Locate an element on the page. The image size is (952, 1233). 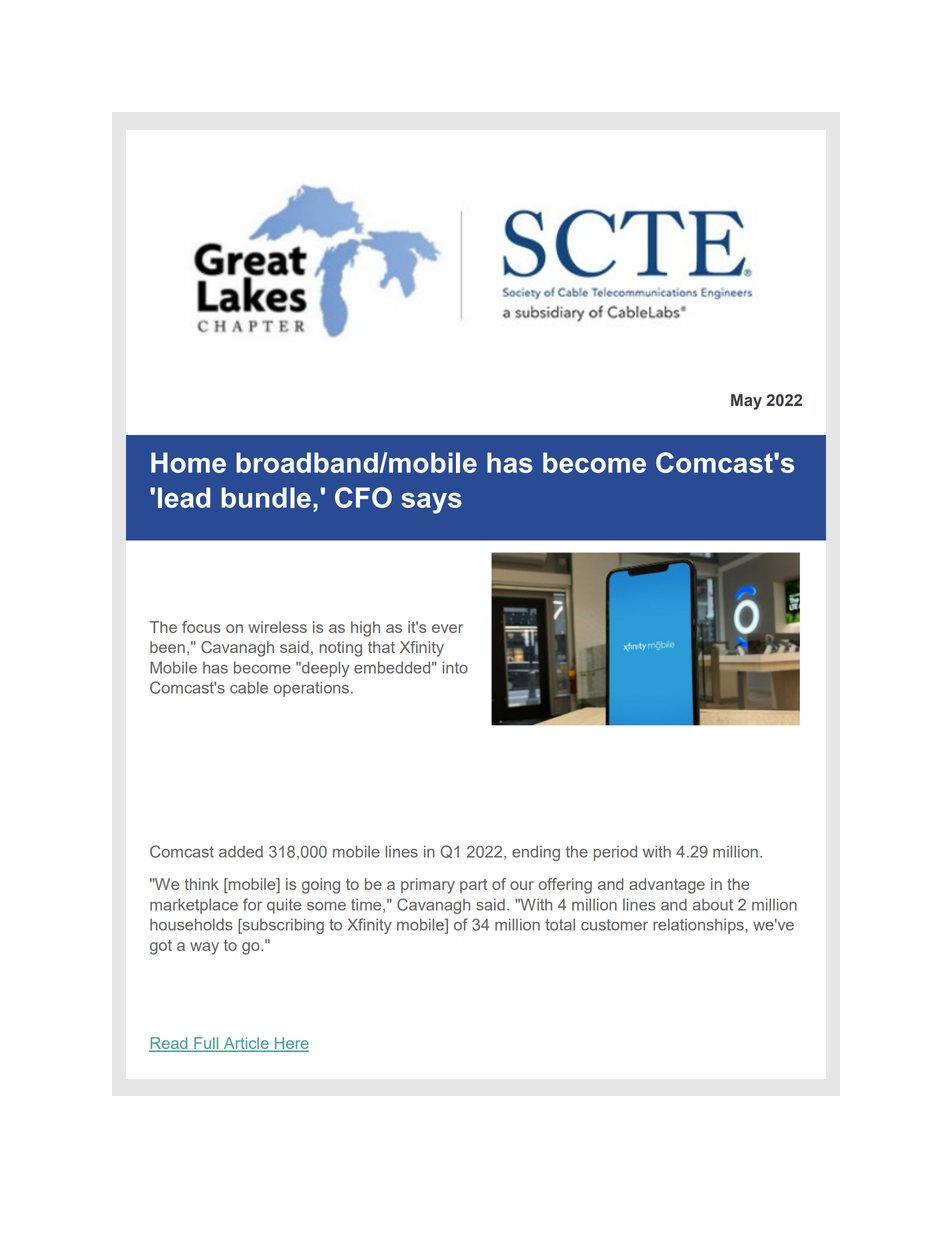
period is located at coordinates (615, 853).
